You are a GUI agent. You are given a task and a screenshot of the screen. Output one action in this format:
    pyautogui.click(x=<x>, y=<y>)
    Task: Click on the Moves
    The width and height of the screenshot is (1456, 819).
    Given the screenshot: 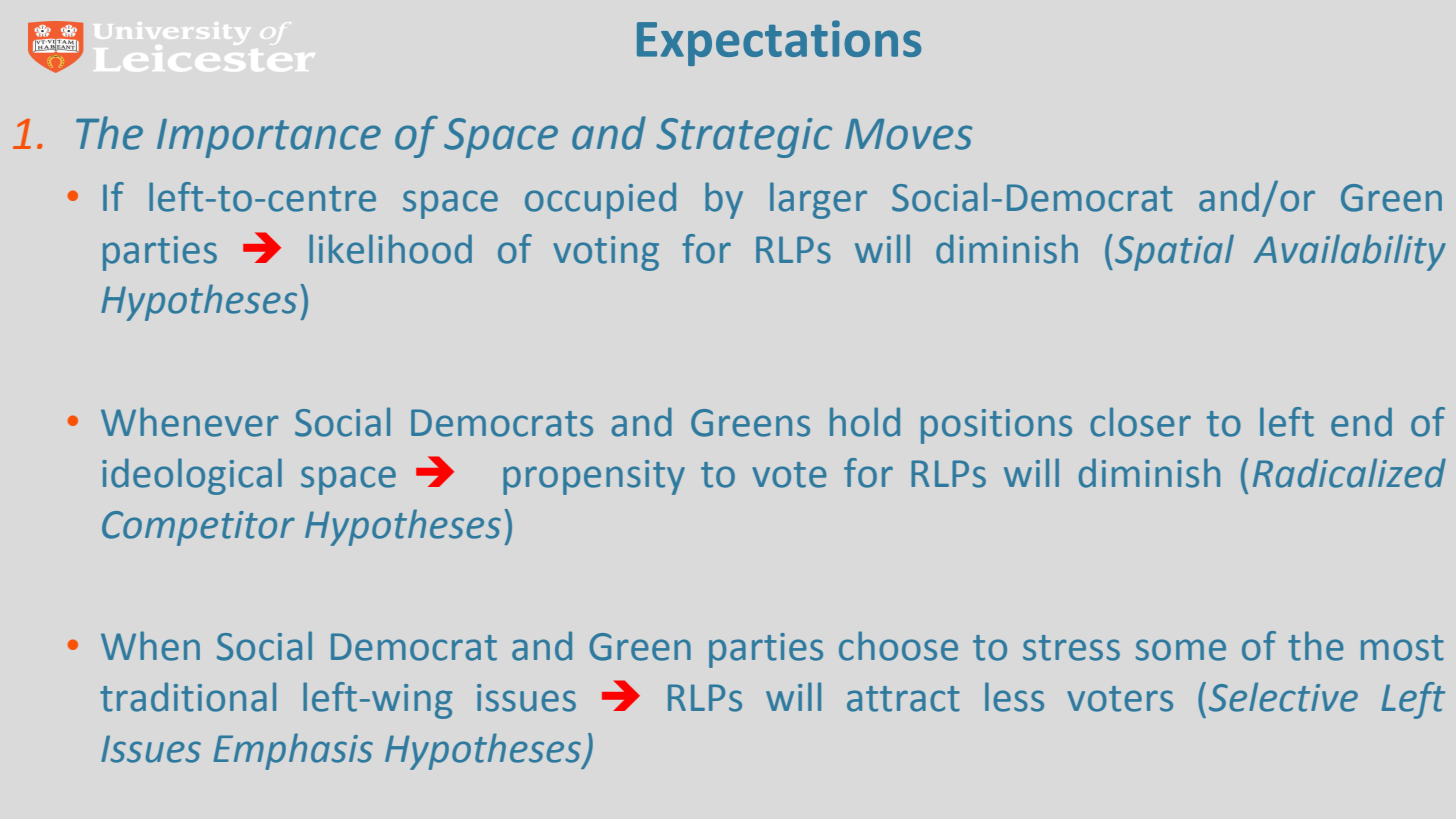 What is the action you would take?
    pyautogui.click(x=908, y=134)
